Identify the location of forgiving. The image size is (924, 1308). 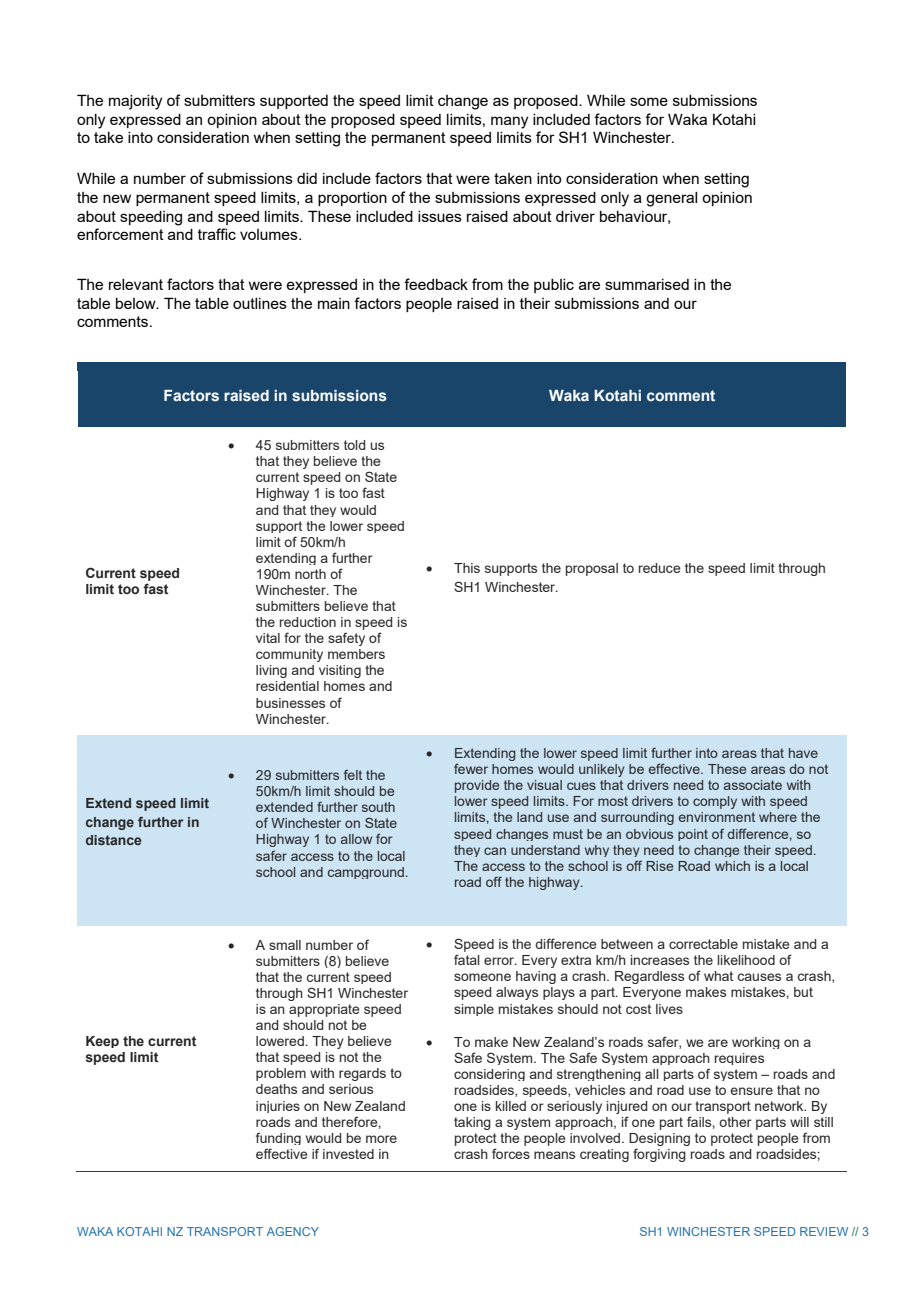
(659, 1155).
